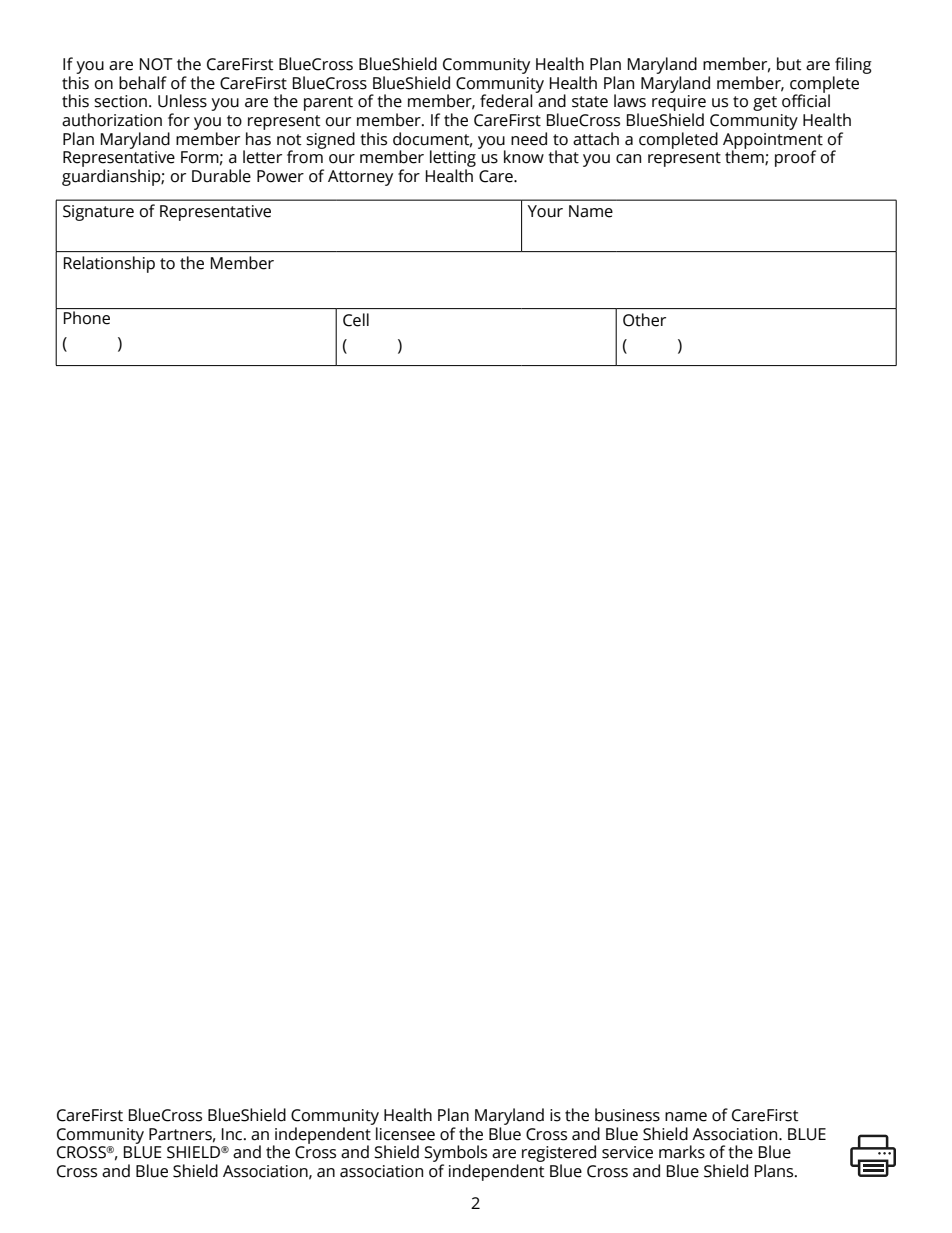  I want to click on Cell, so click(356, 320).
